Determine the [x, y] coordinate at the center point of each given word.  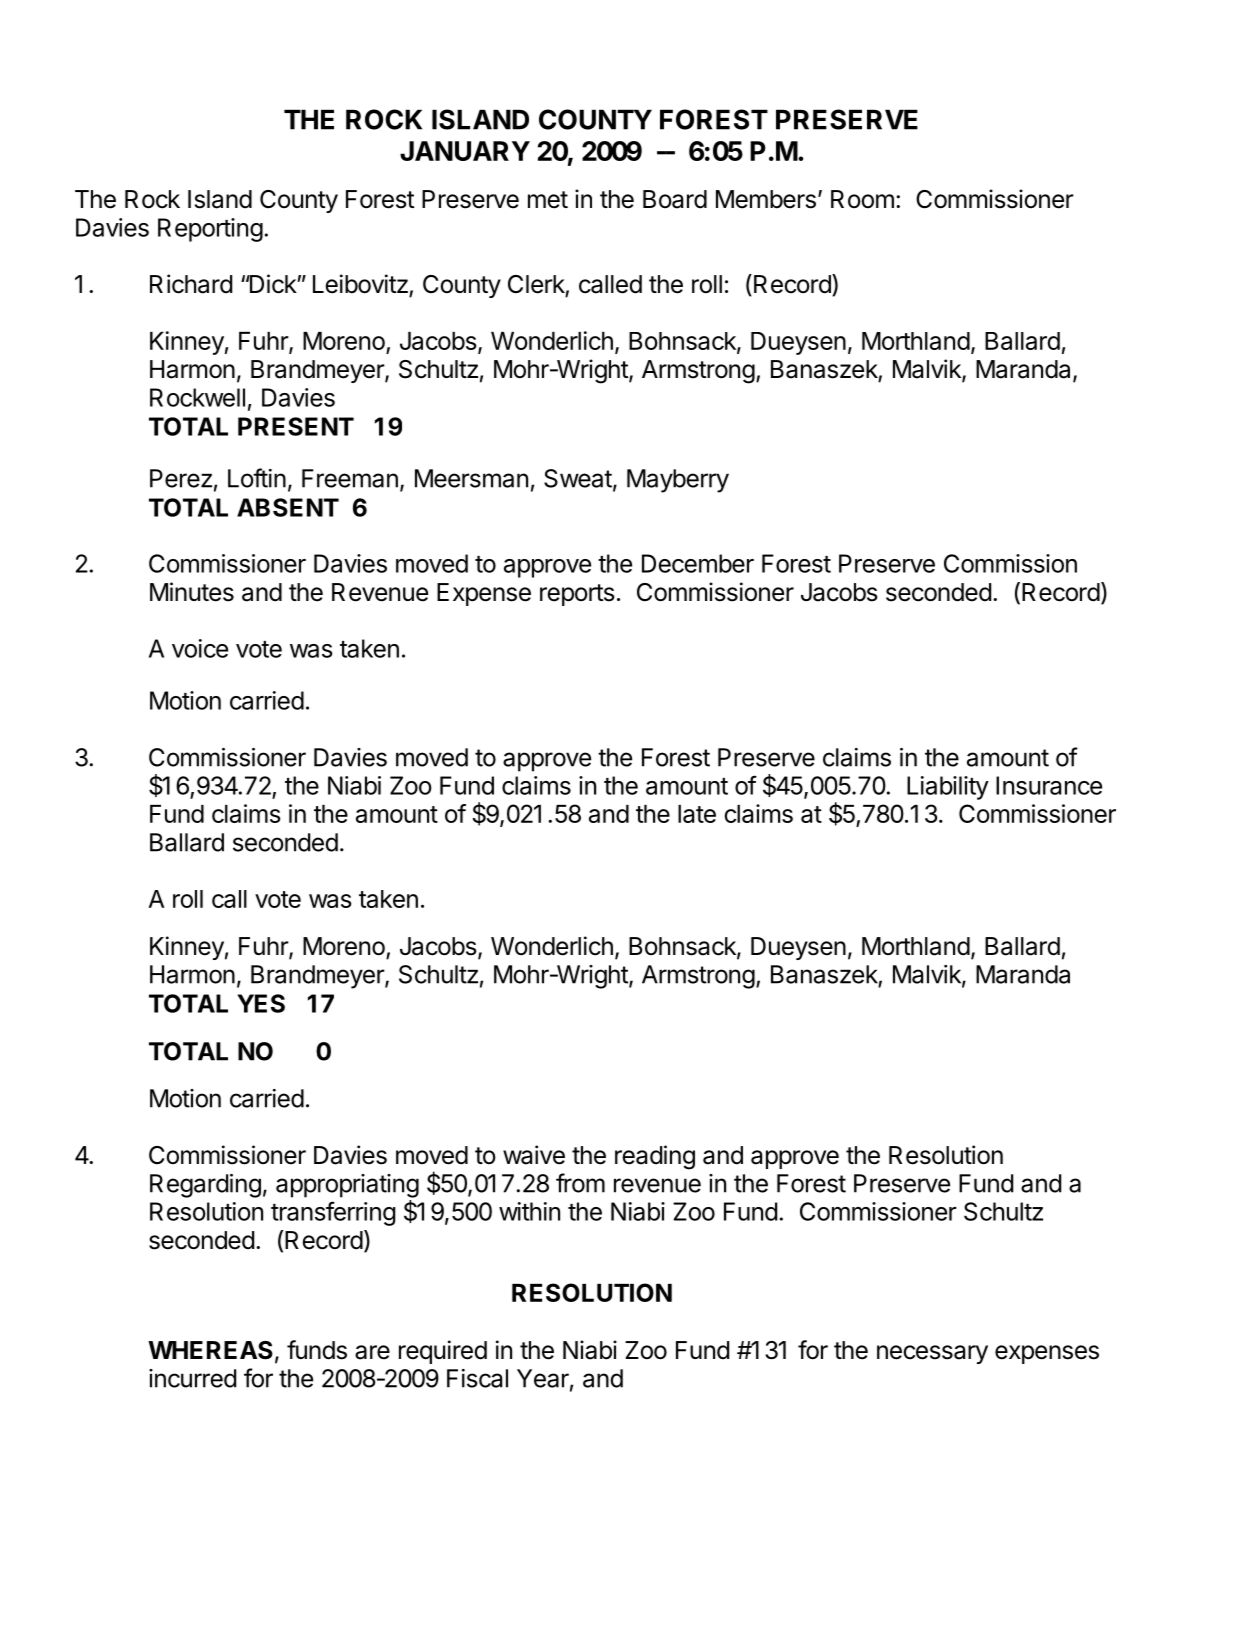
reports [577, 595]
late [697, 814]
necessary [932, 1354]
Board [675, 199]
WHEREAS [210, 1350]
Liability [948, 788]
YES [261, 1003]
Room [862, 199]
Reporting [210, 230]
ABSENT [288, 507]
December [698, 563]
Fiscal [477, 1378]
